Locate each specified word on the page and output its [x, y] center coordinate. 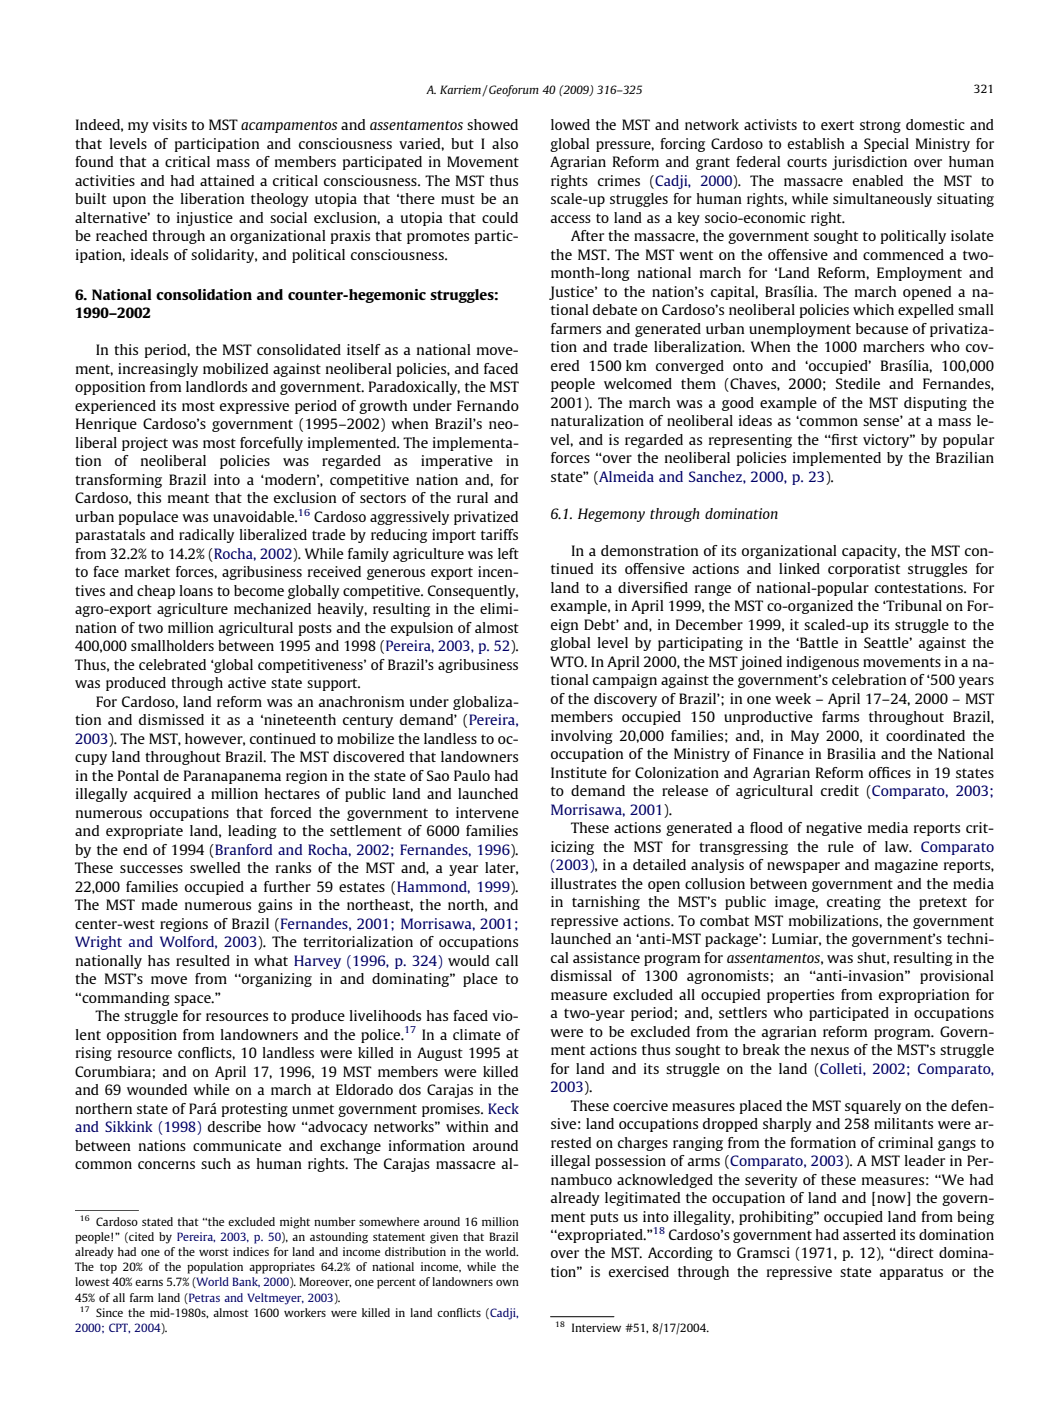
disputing [935, 404]
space [193, 1000]
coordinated [925, 735]
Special [886, 145]
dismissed [171, 719]
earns [149, 1283]
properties [800, 996]
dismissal [581, 975]
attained [227, 180]
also [505, 143]
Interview [596, 1327]
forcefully [271, 444]
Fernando [488, 405]
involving [582, 737]
